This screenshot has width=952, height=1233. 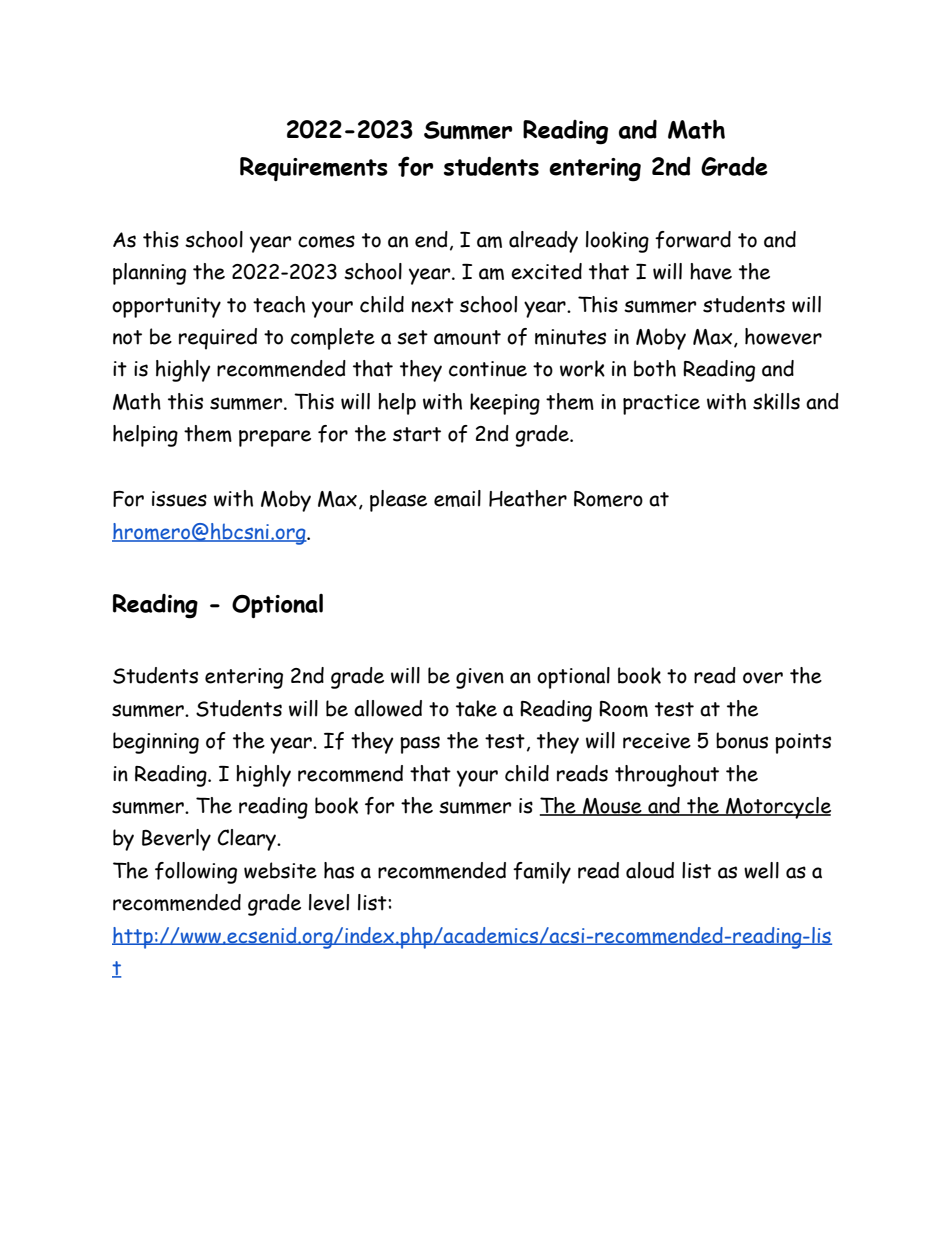 What do you see at coordinates (196, 873) in the screenshot?
I see `following` at bounding box center [196, 873].
